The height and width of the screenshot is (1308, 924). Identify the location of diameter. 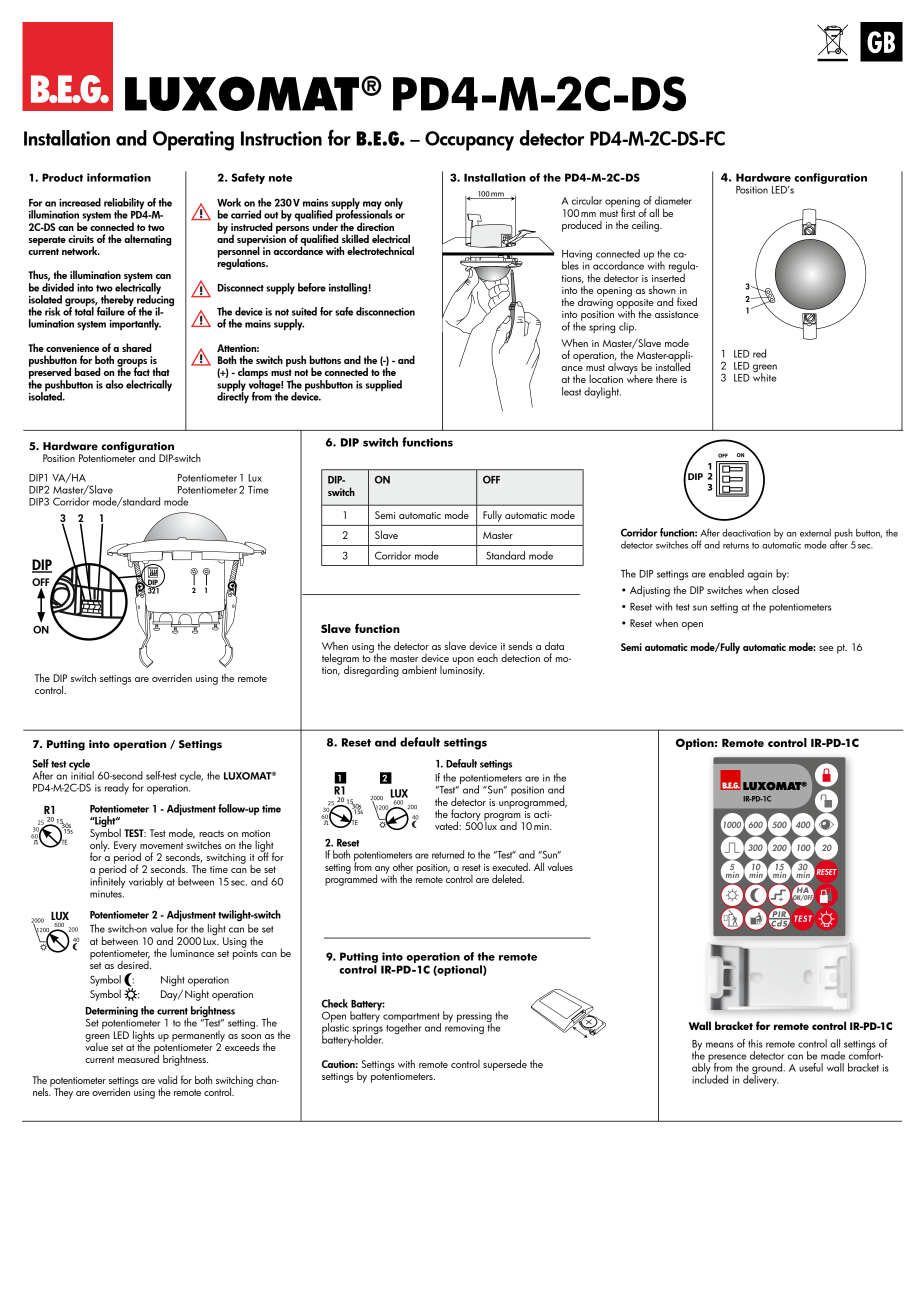
(673, 200).
